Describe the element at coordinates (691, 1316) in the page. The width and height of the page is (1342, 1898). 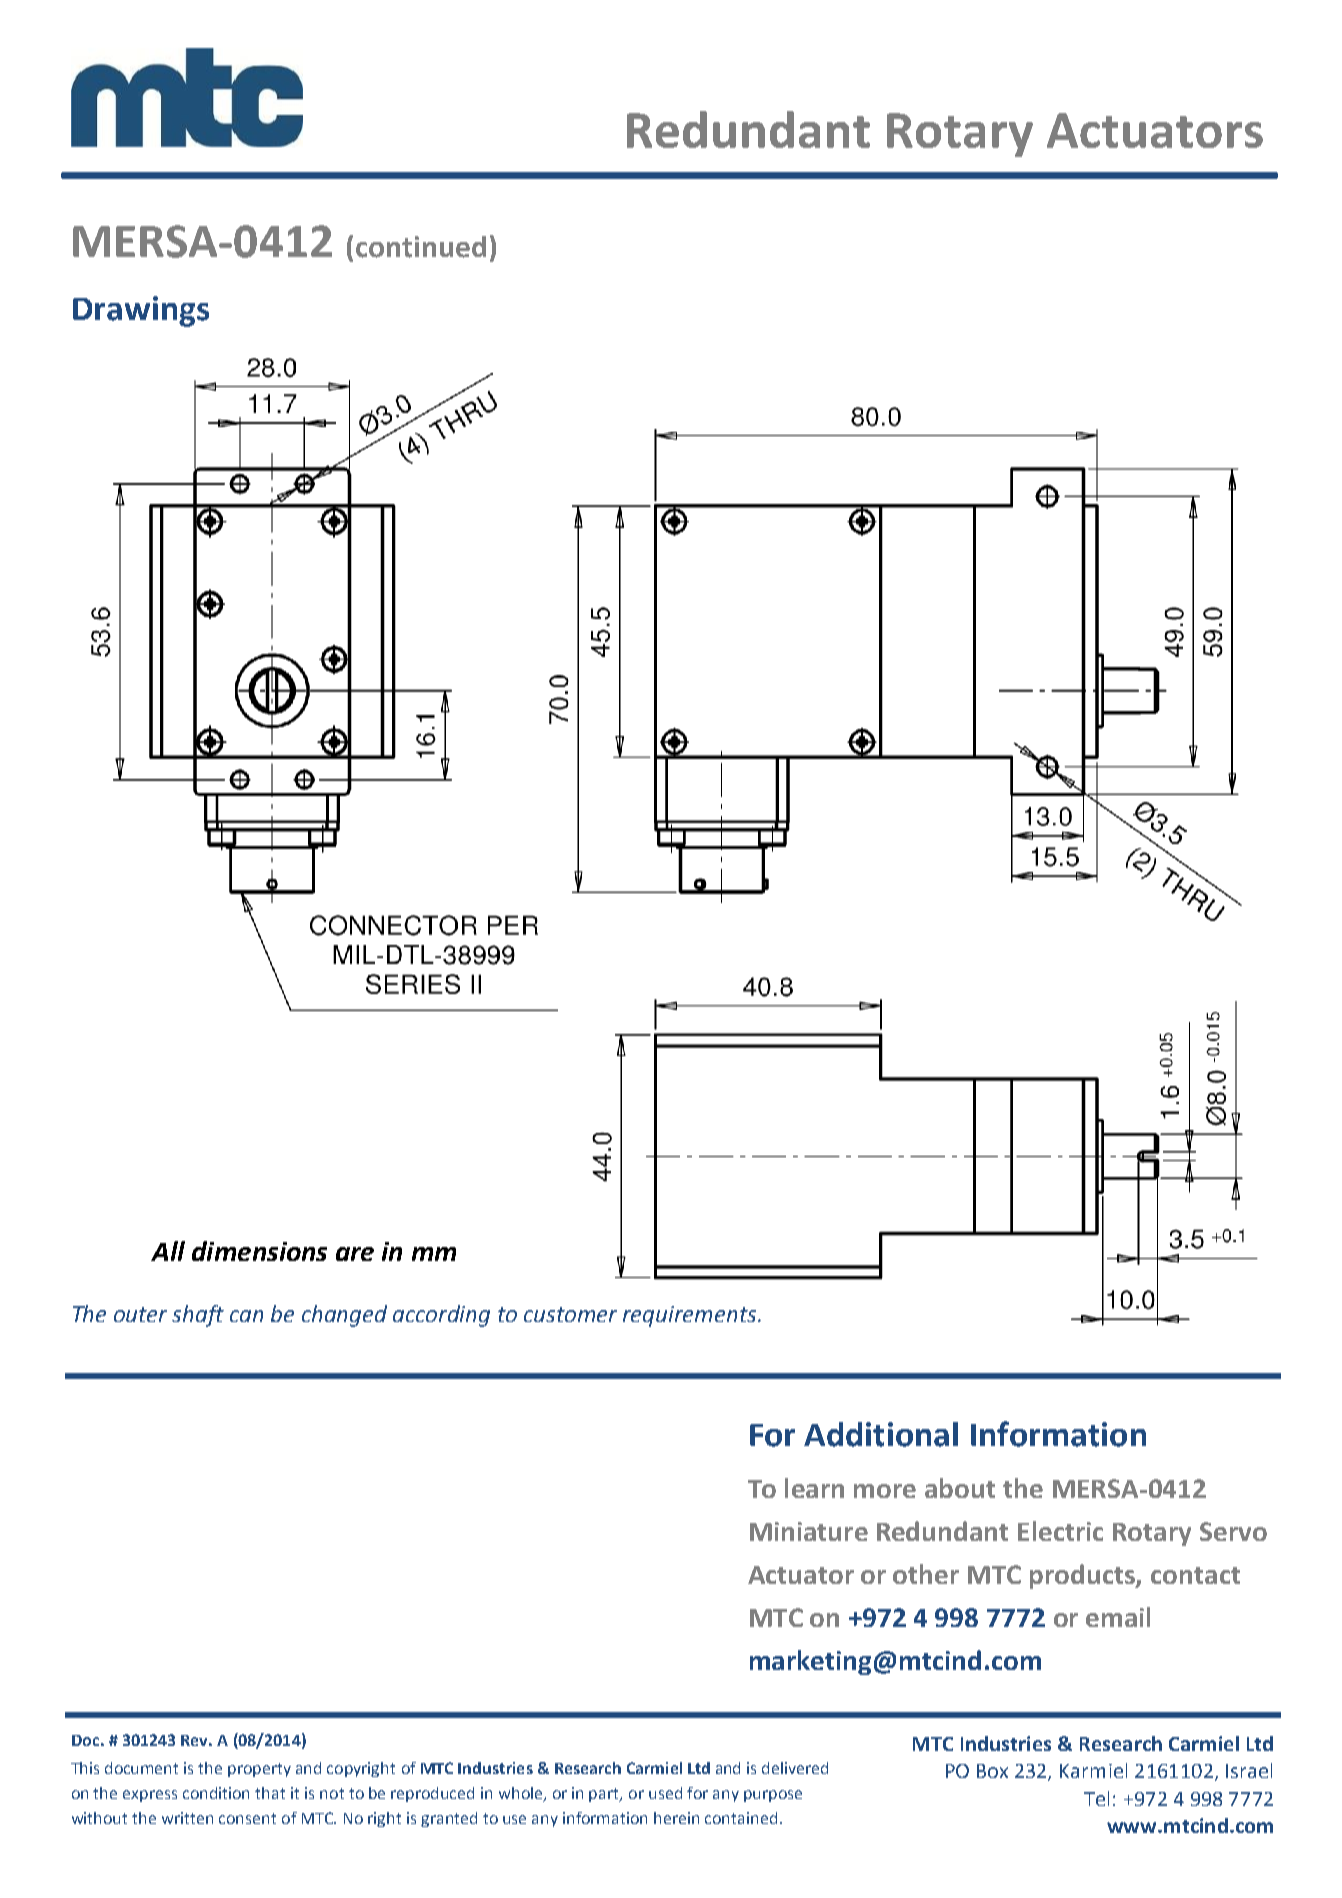
I see `requirements` at that location.
